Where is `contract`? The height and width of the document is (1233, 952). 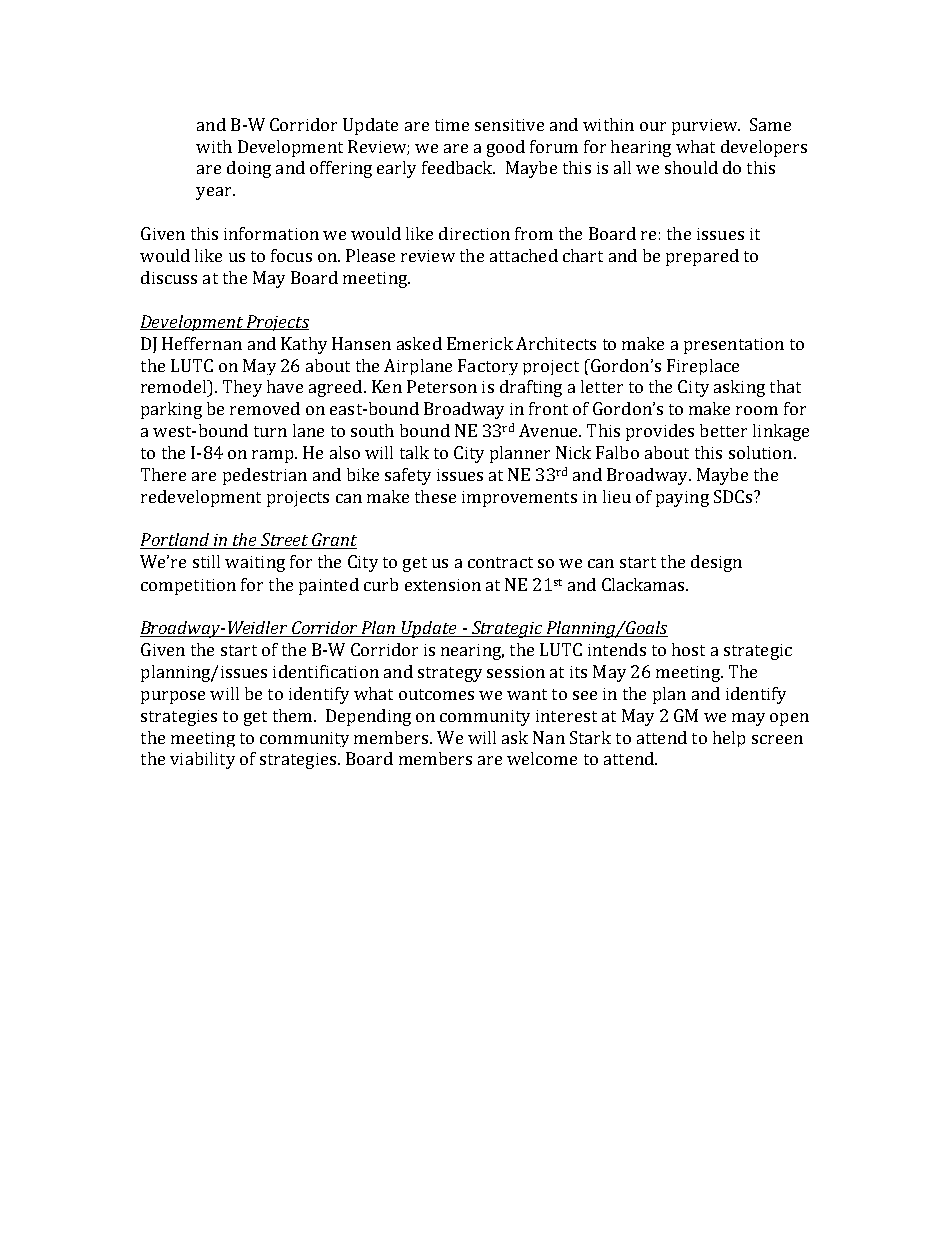
contract is located at coordinates (500, 562).
